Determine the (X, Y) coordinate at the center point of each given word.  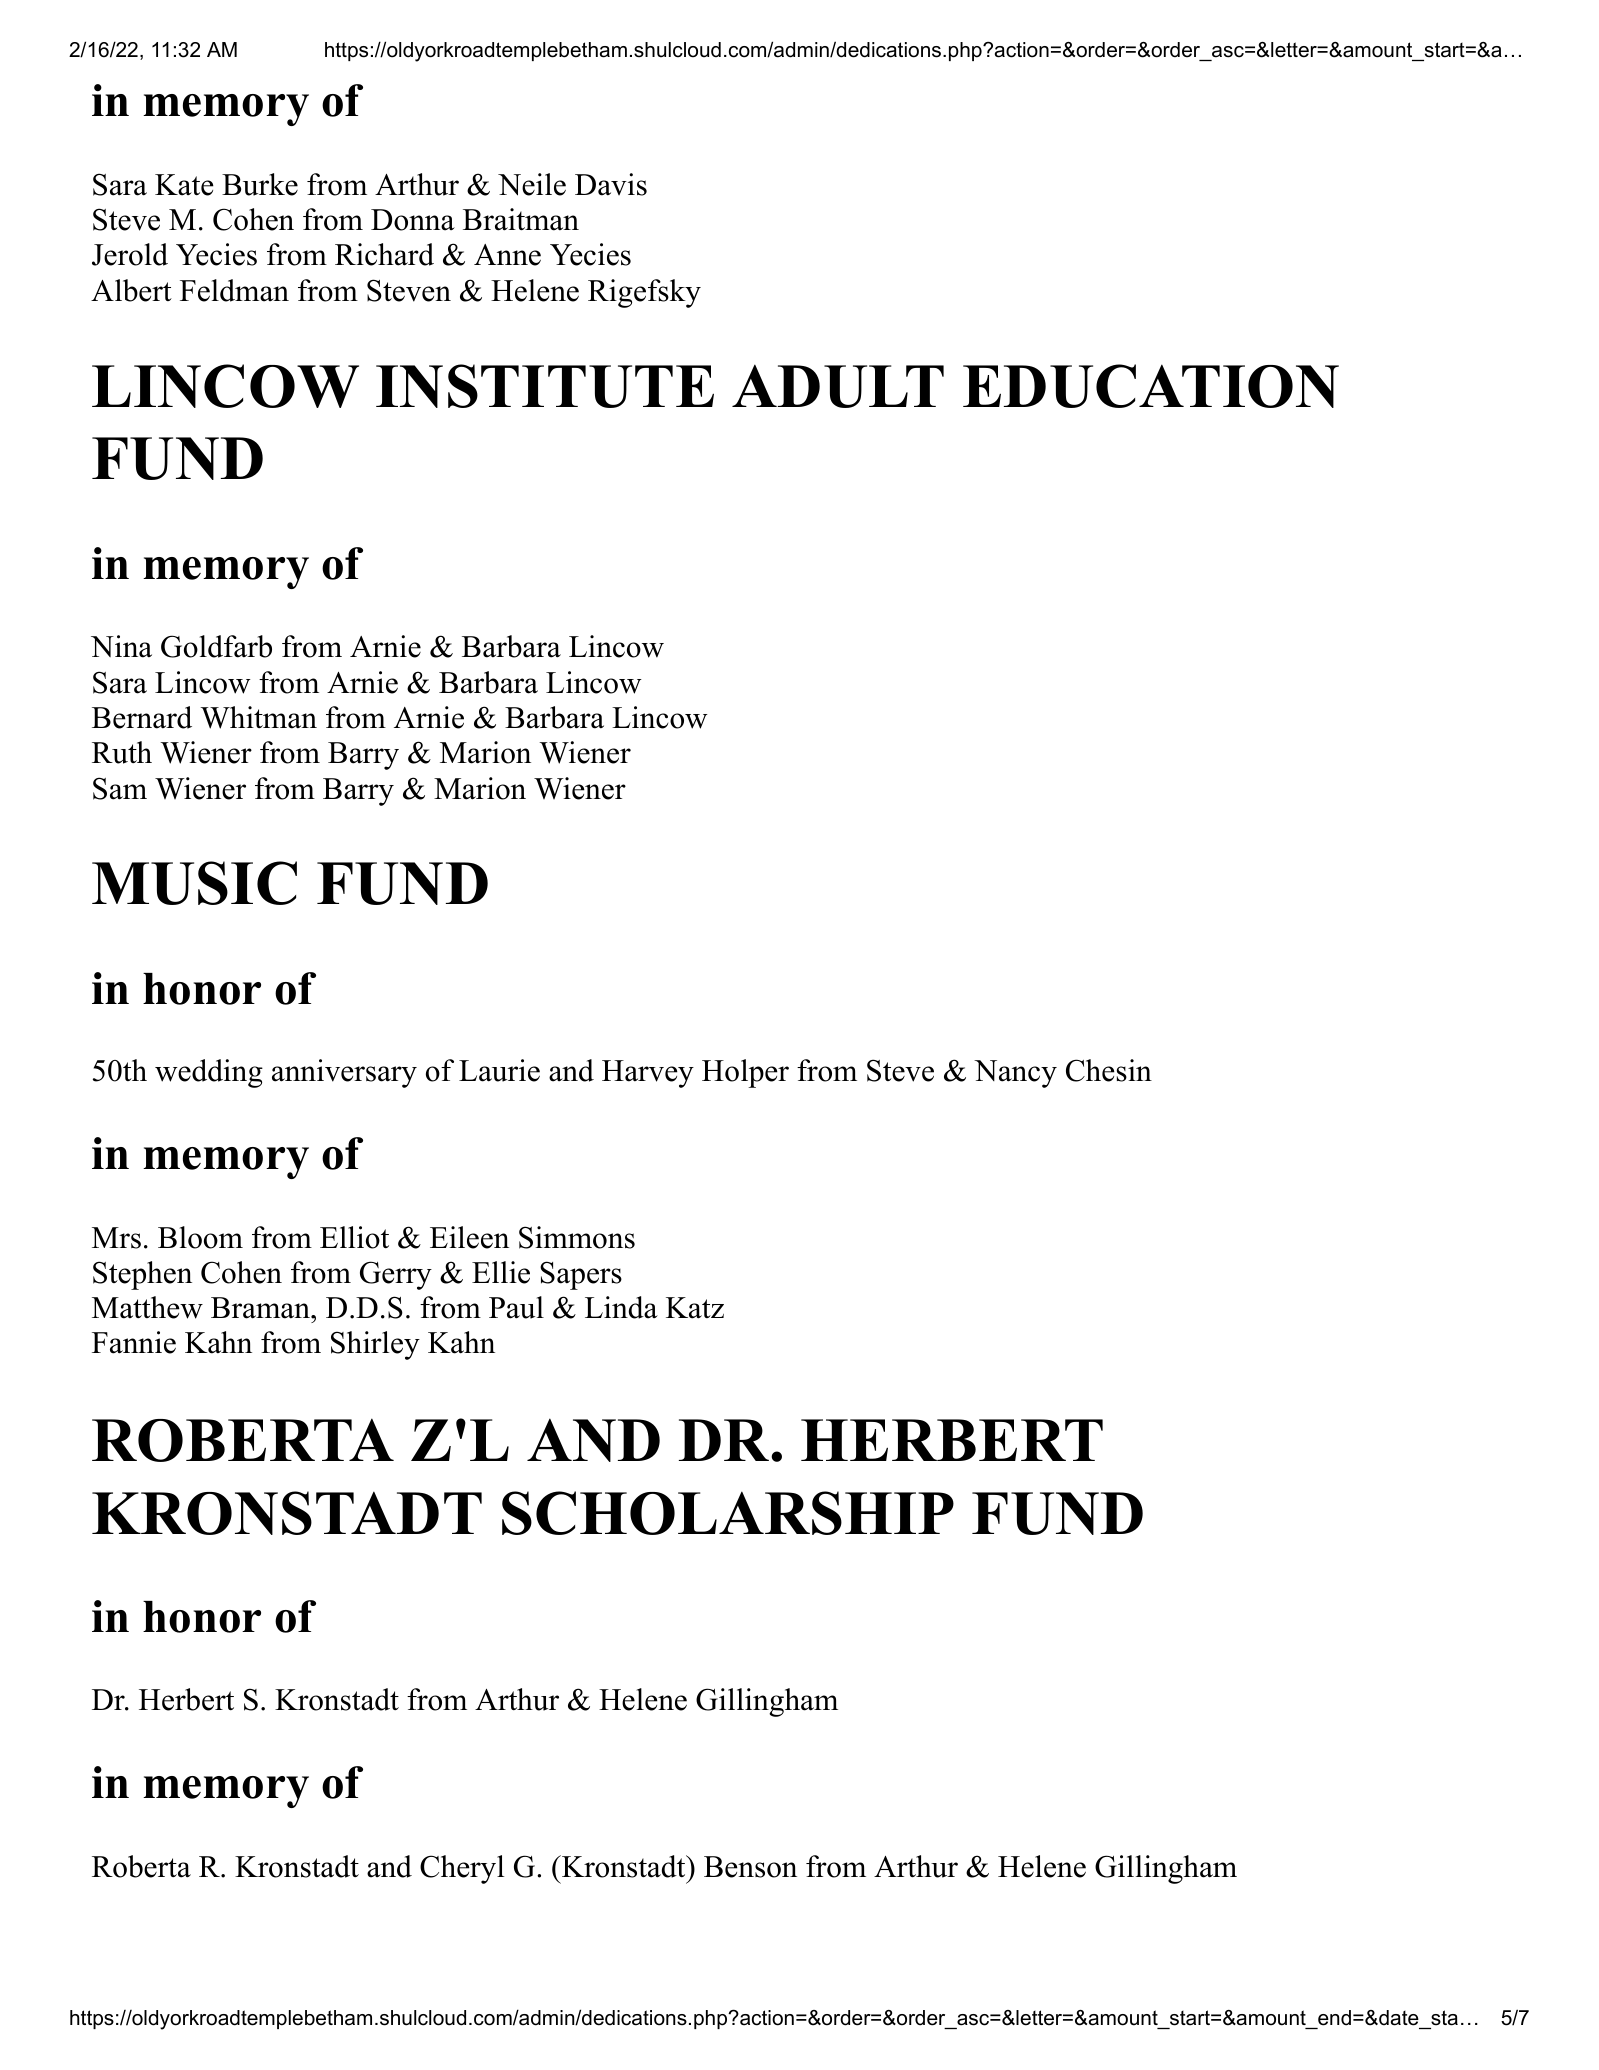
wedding (209, 1073)
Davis (611, 184)
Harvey (648, 1074)
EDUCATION (1151, 386)
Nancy (1015, 1074)
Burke (260, 184)
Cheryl (462, 1869)
